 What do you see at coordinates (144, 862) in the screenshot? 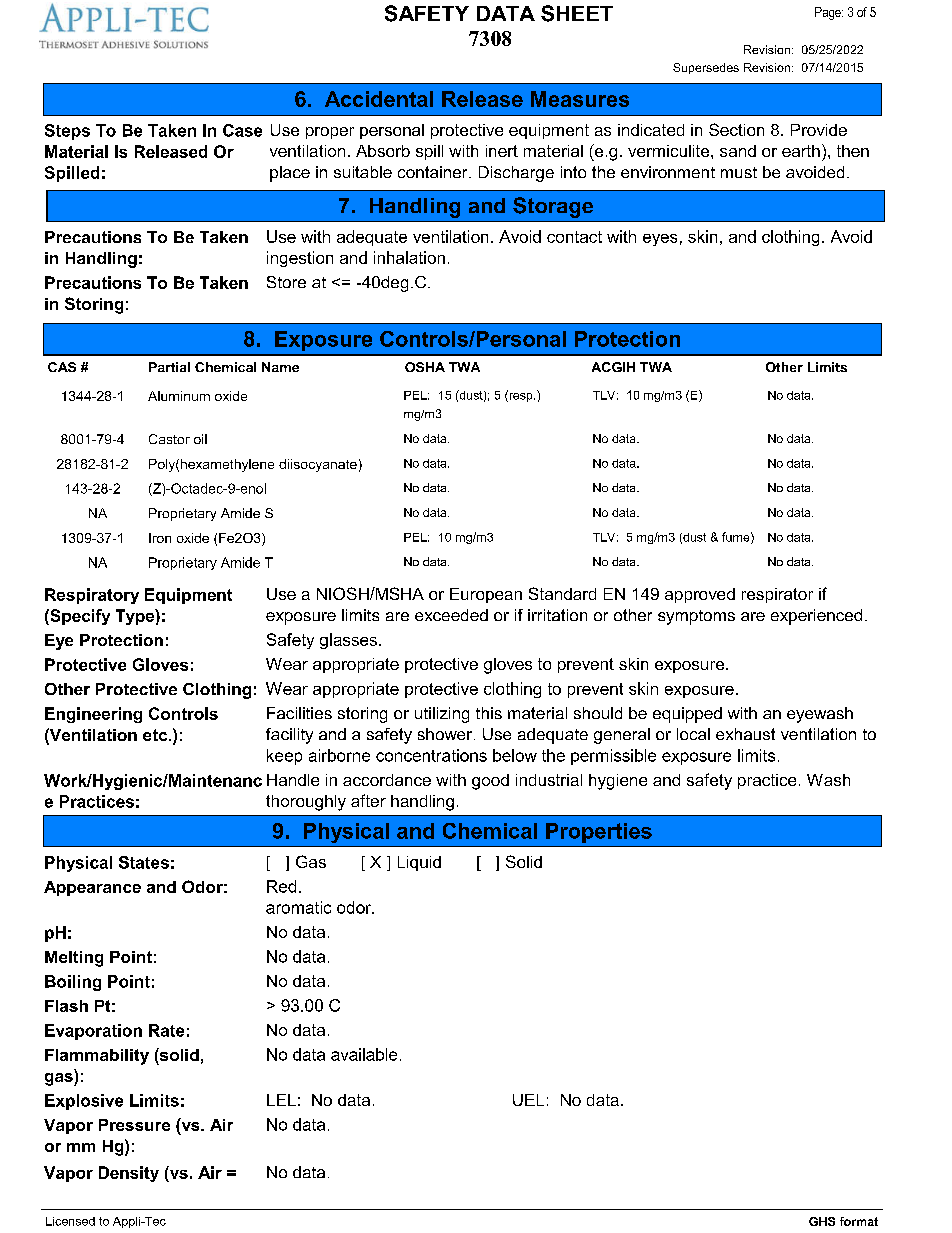
I see `States` at bounding box center [144, 862].
